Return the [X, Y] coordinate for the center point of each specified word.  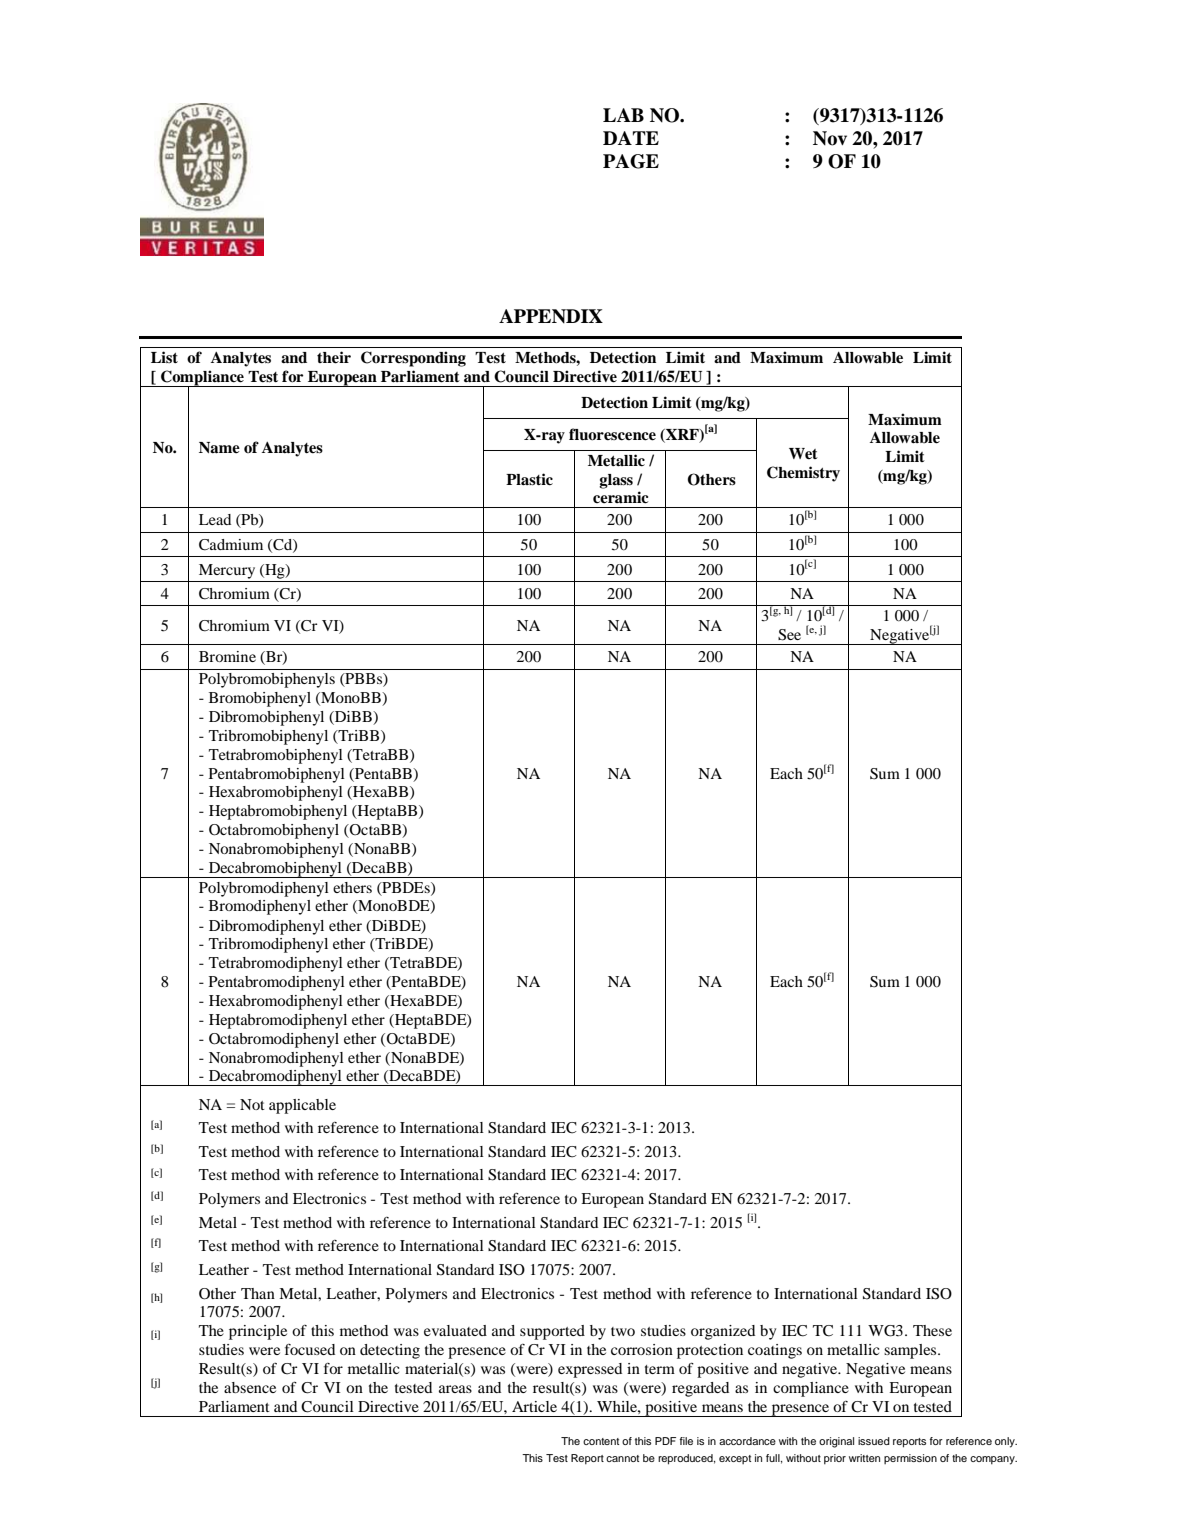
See [789, 635]
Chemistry [803, 474]
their [334, 357]
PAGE [631, 161]
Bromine [227, 656]
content [601, 1441]
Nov [830, 138]
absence [250, 1387]
